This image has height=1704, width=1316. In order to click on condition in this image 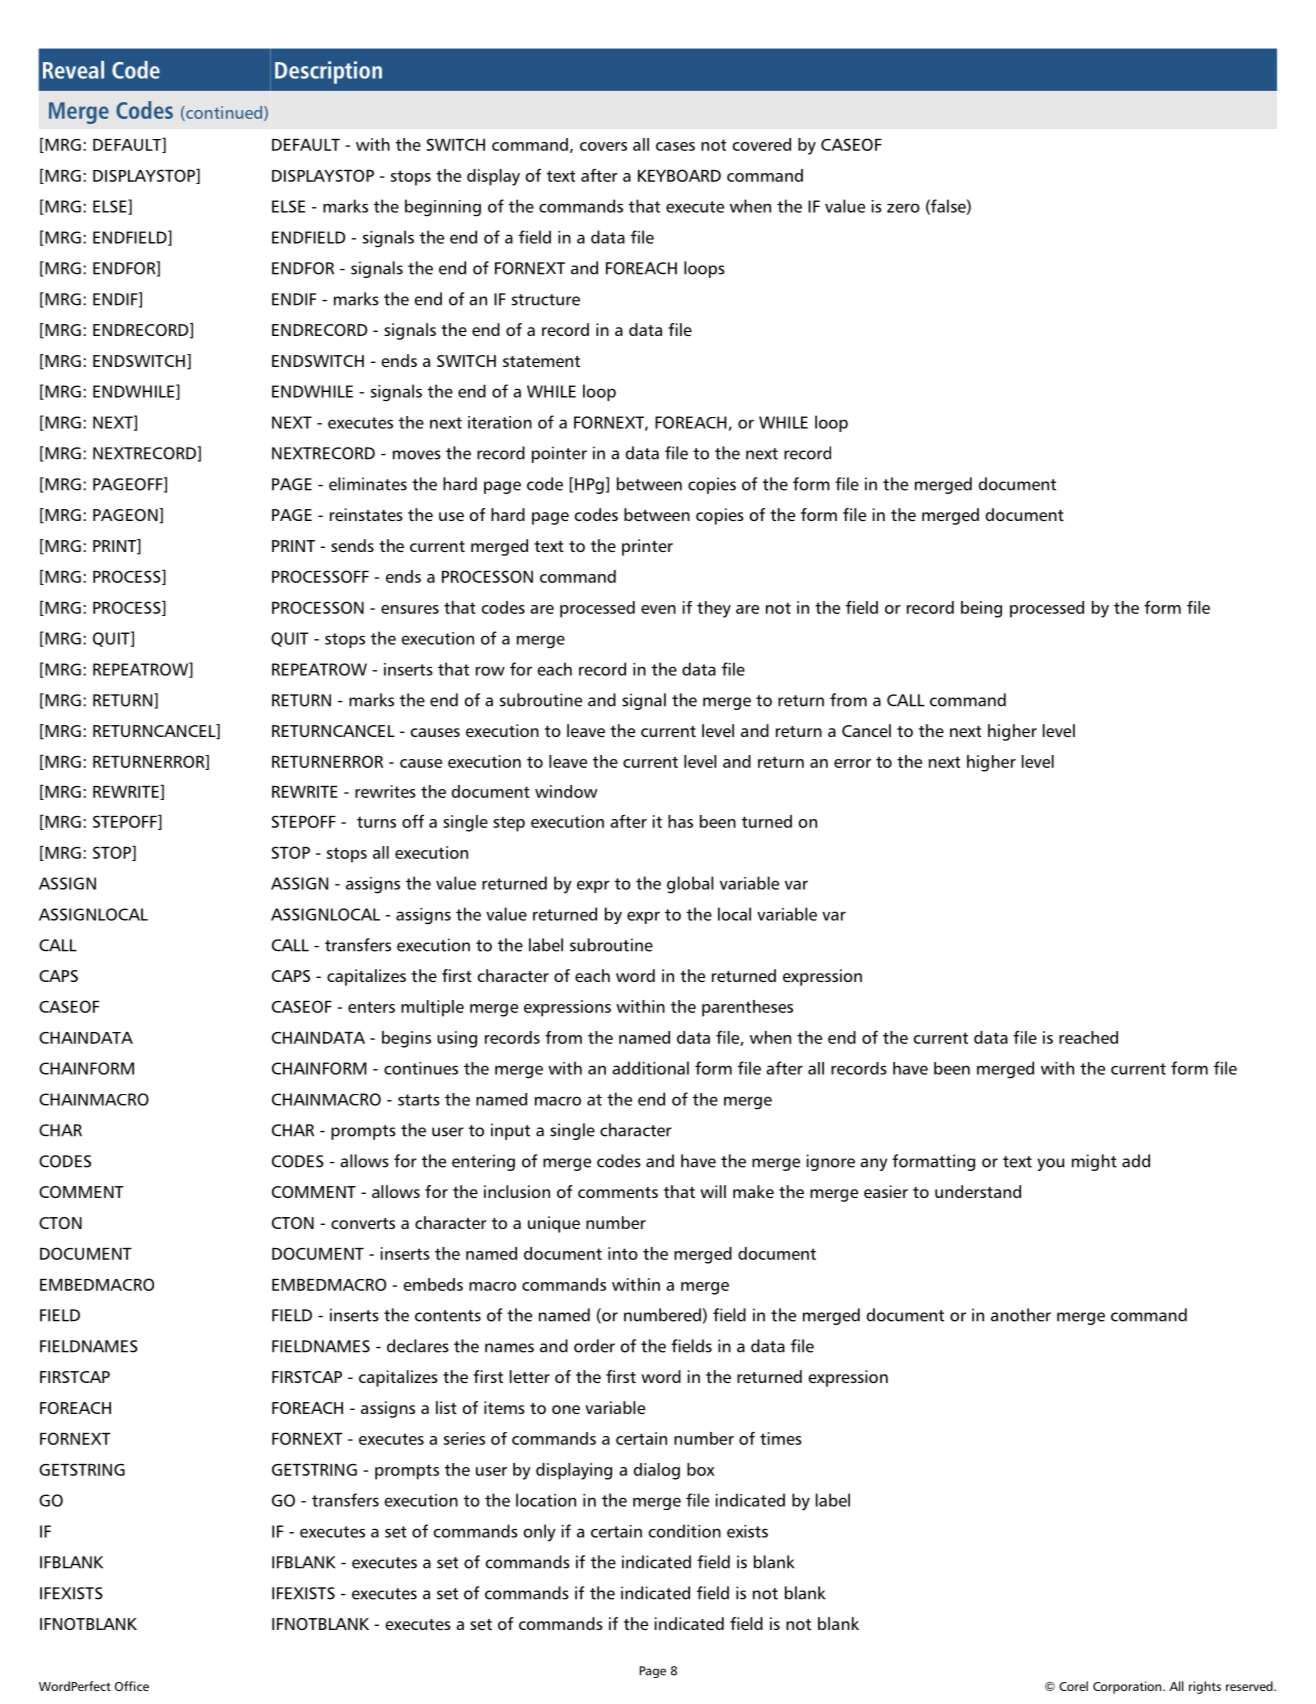, I will do `click(685, 1531)`.
